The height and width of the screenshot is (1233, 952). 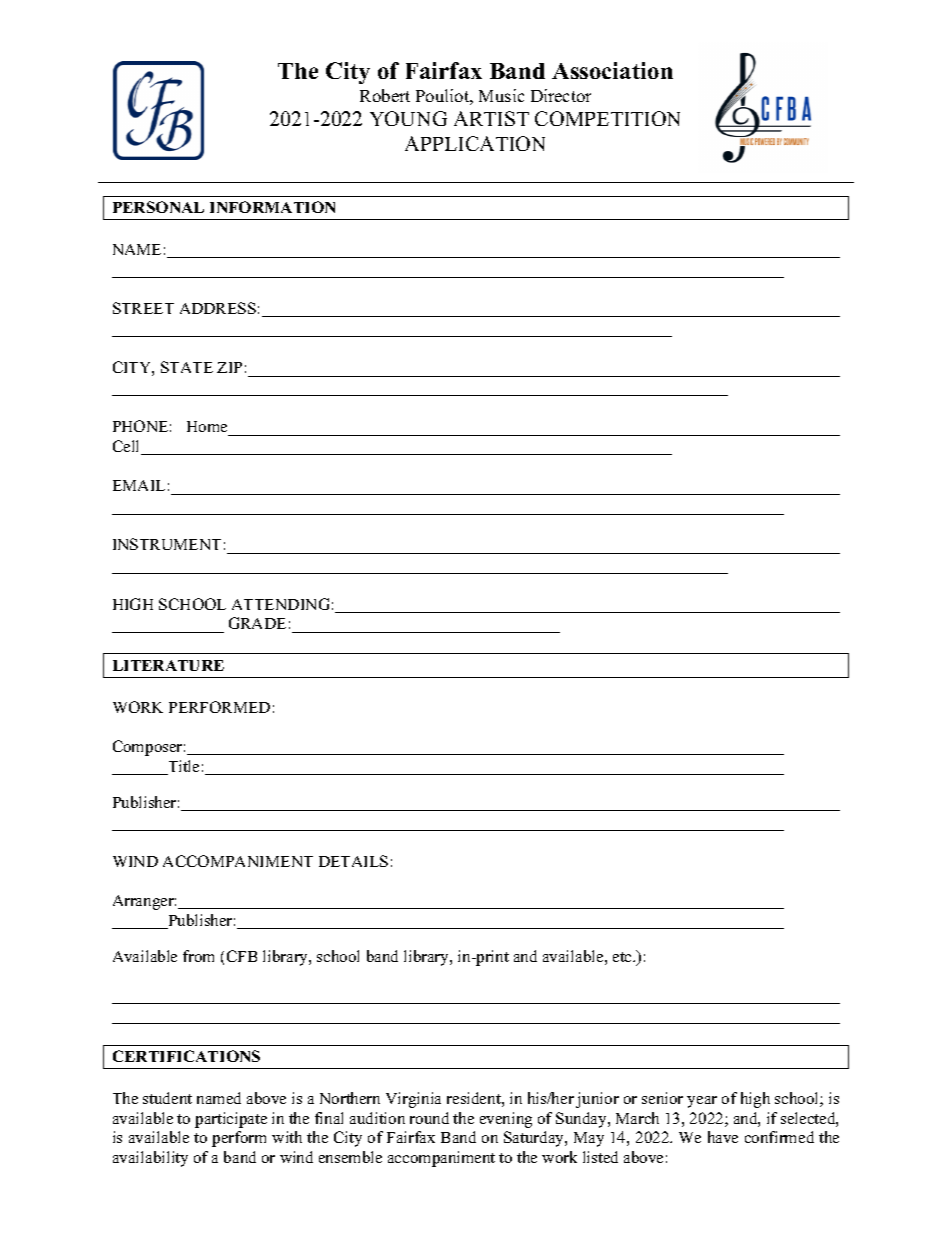 I want to click on ADDRESS, so click(x=218, y=308).
